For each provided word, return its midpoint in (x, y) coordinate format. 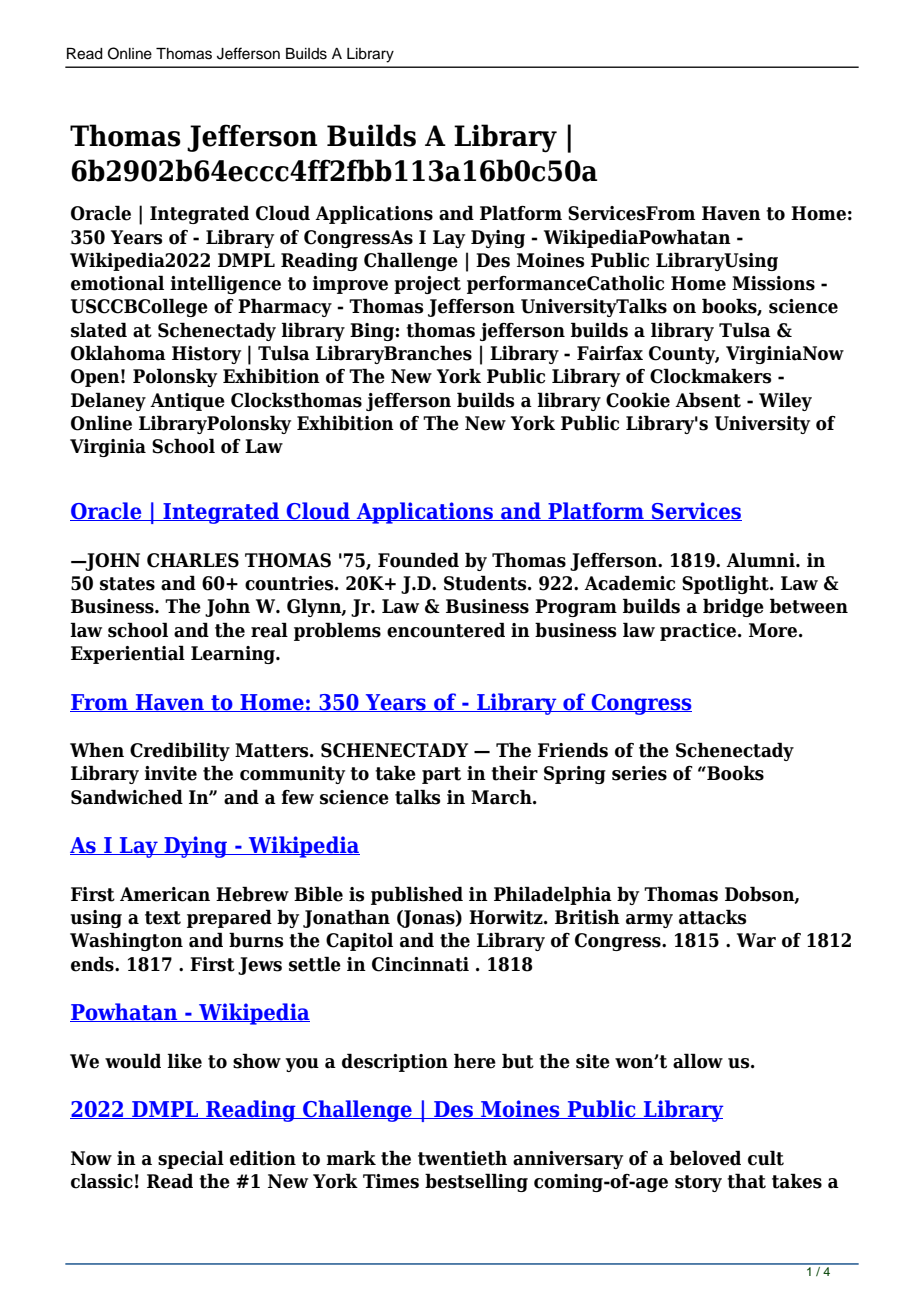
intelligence (225, 284)
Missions (773, 283)
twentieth (462, 1158)
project (427, 285)
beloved (705, 1158)
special (191, 1159)
